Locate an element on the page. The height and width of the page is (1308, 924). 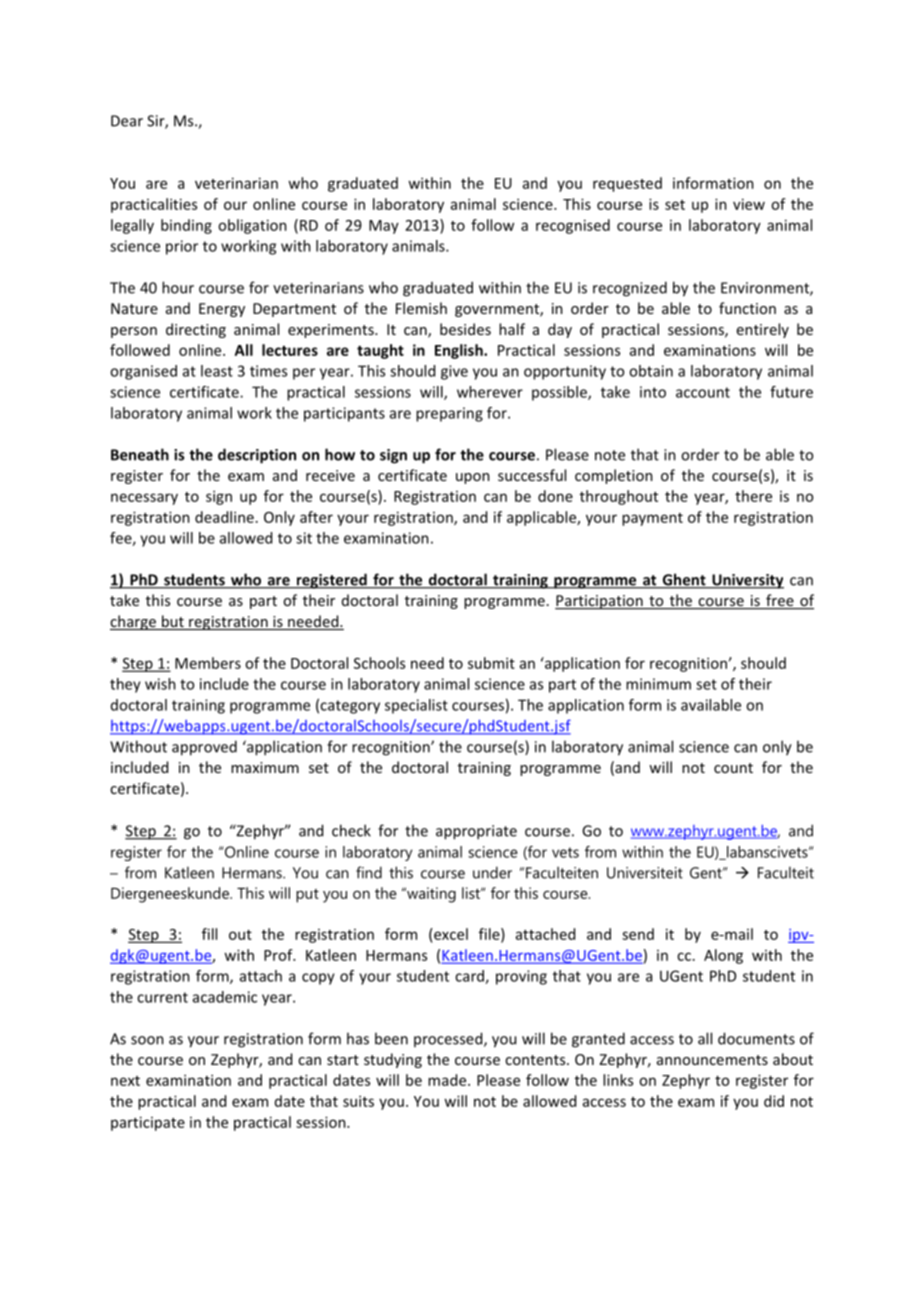
Dear is located at coordinates (127, 121).
